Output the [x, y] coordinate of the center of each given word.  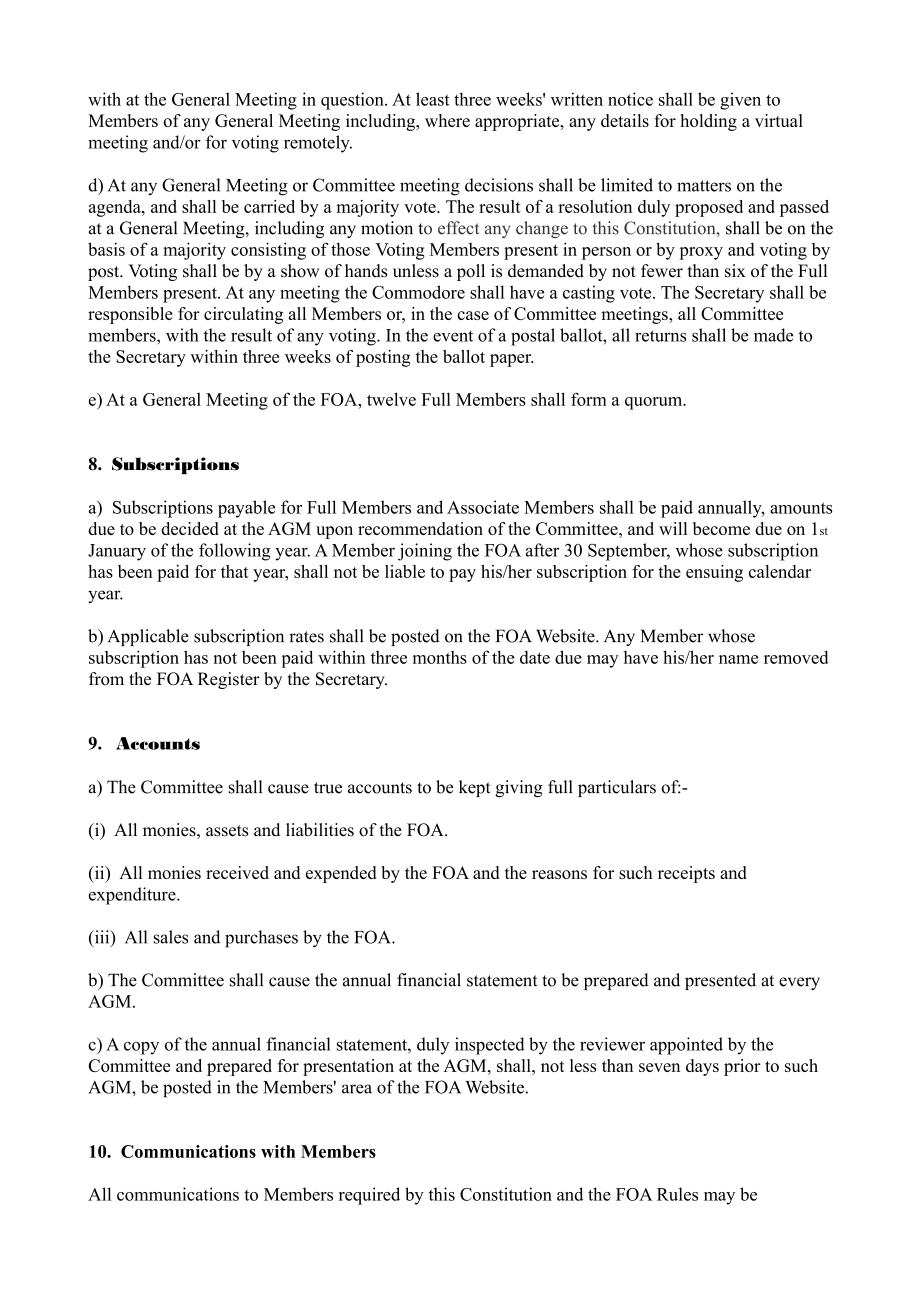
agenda [116, 208]
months [440, 657]
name [738, 659]
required [369, 1196]
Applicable [148, 637]
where [447, 120]
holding [708, 122]
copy [141, 1048]
